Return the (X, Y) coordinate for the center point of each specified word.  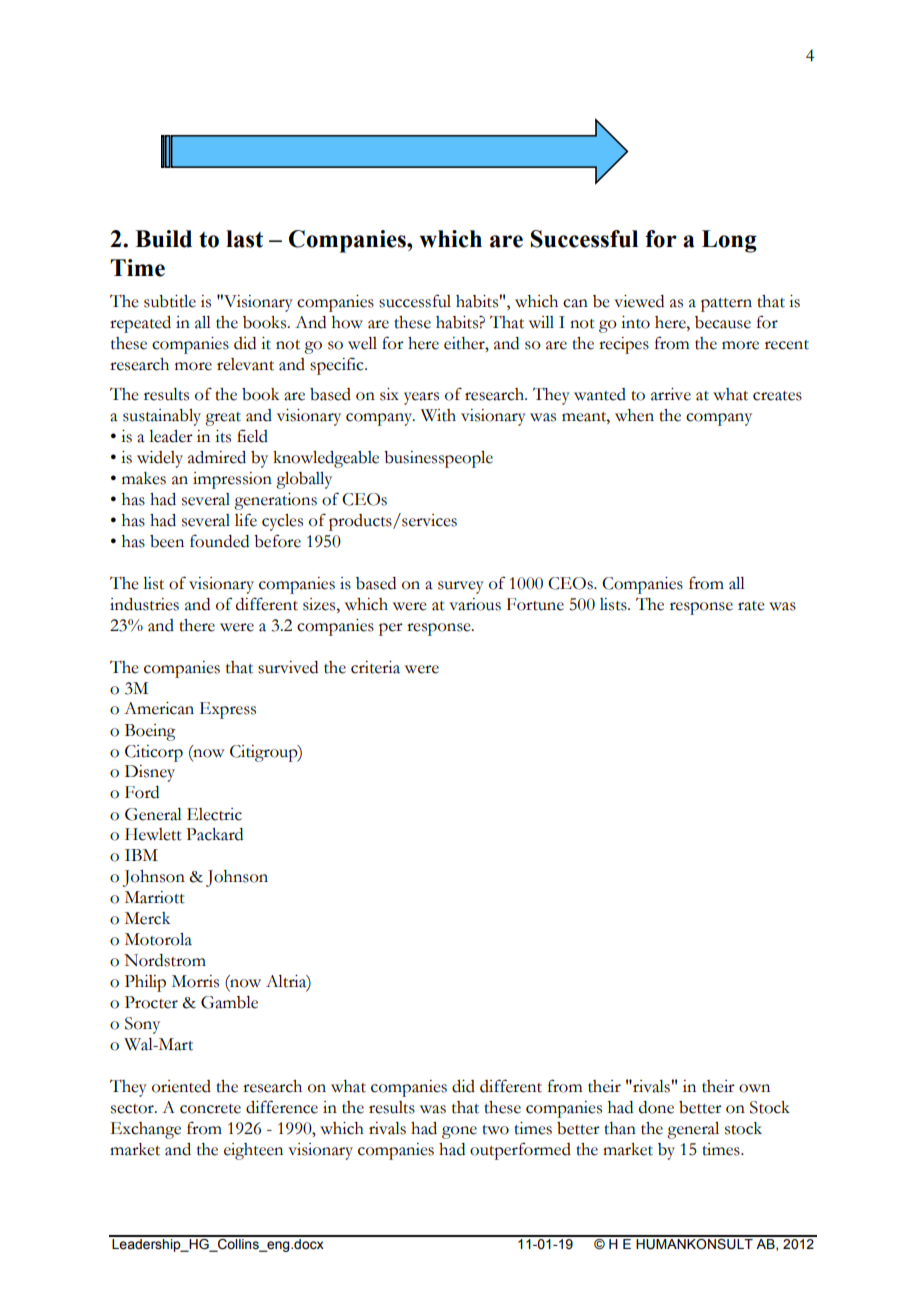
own (754, 1088)
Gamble (229, 1002)
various (475, 604)
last (244, 239)
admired (217, 457)
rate (751, 606)
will (541, 322)
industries (144, 604)
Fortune (535, 604)
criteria (375, 667)
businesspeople (438, 459)
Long (729, 241)
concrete (210, 1109)
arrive (671, 394)
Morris (195, 981)
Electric (214, 814)
